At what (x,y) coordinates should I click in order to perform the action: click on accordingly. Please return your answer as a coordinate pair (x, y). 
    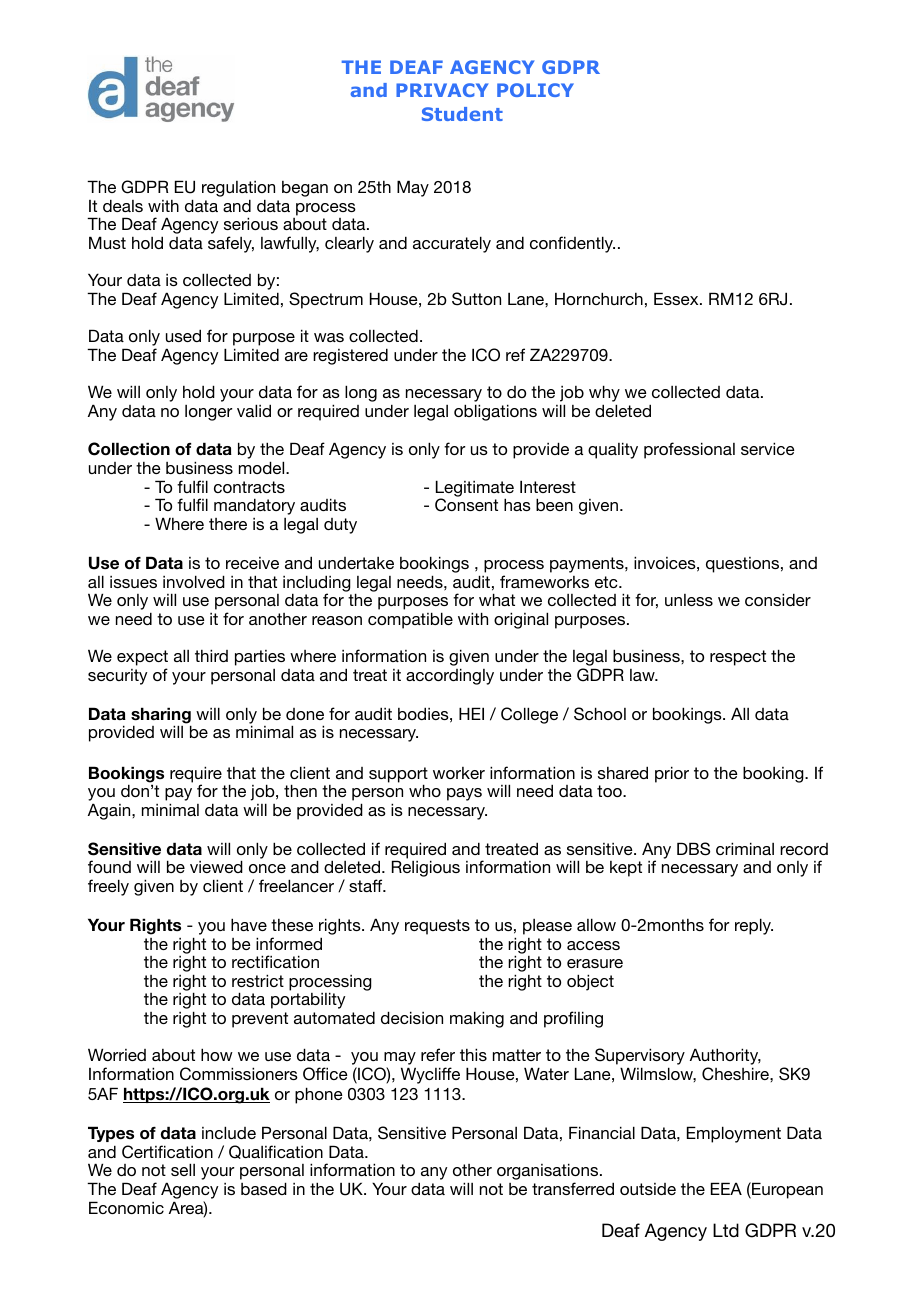
    Looking at the image, I should click on (450, 676).
